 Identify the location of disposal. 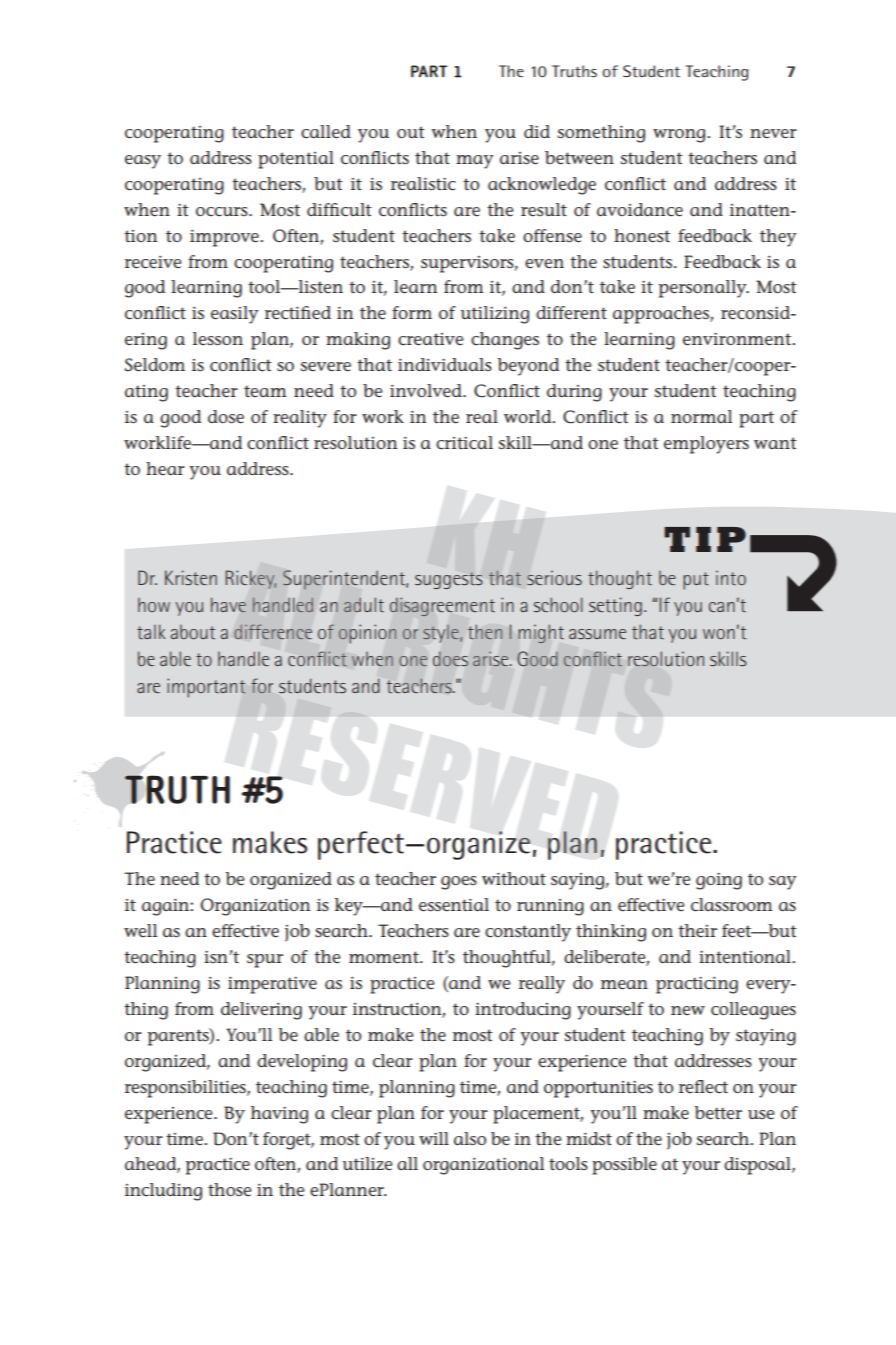
(758, 1166).
